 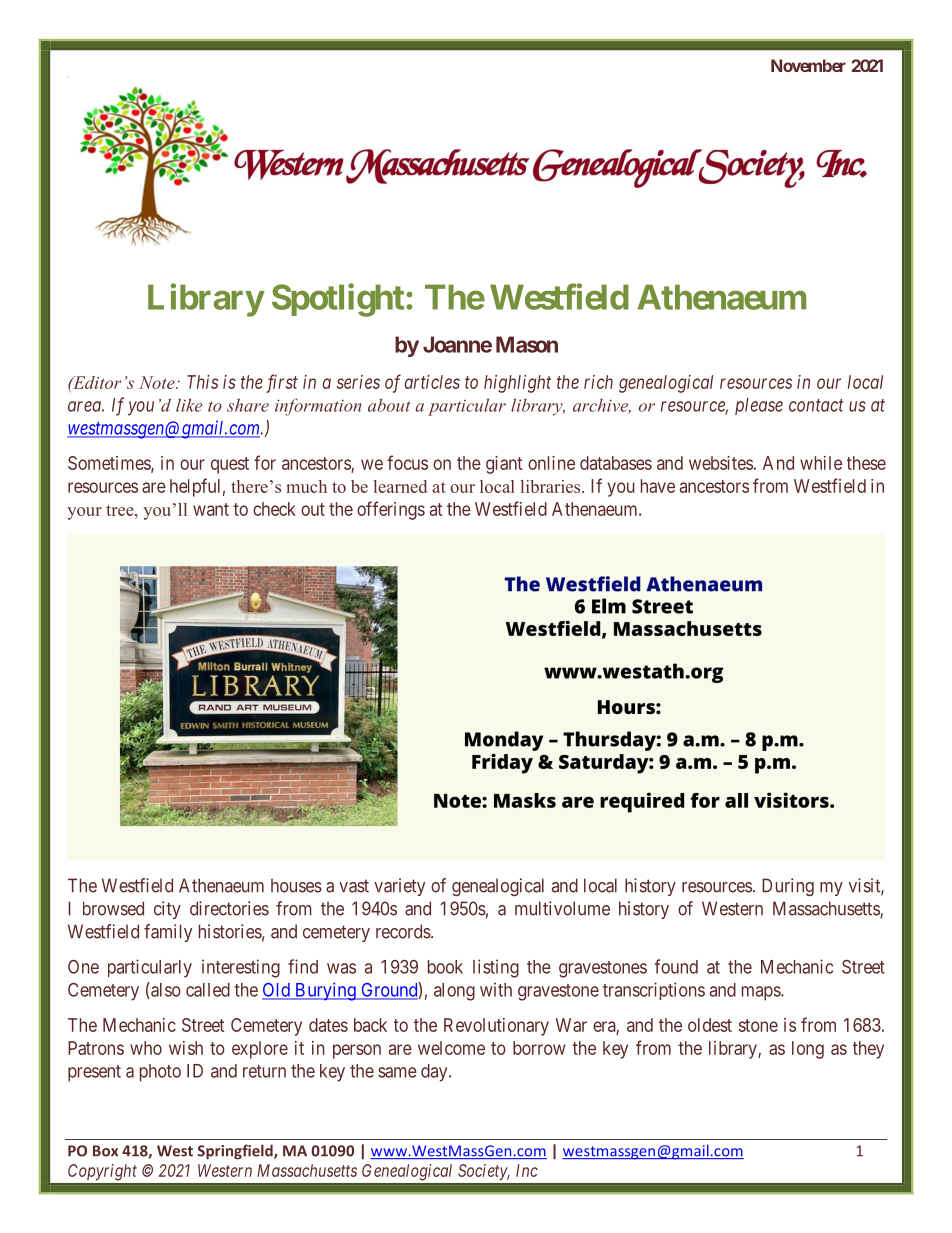 What do you see at coordinates (338, 300) in the screenshot?
I see `Spotlight` at bounding box center [338, 300].
